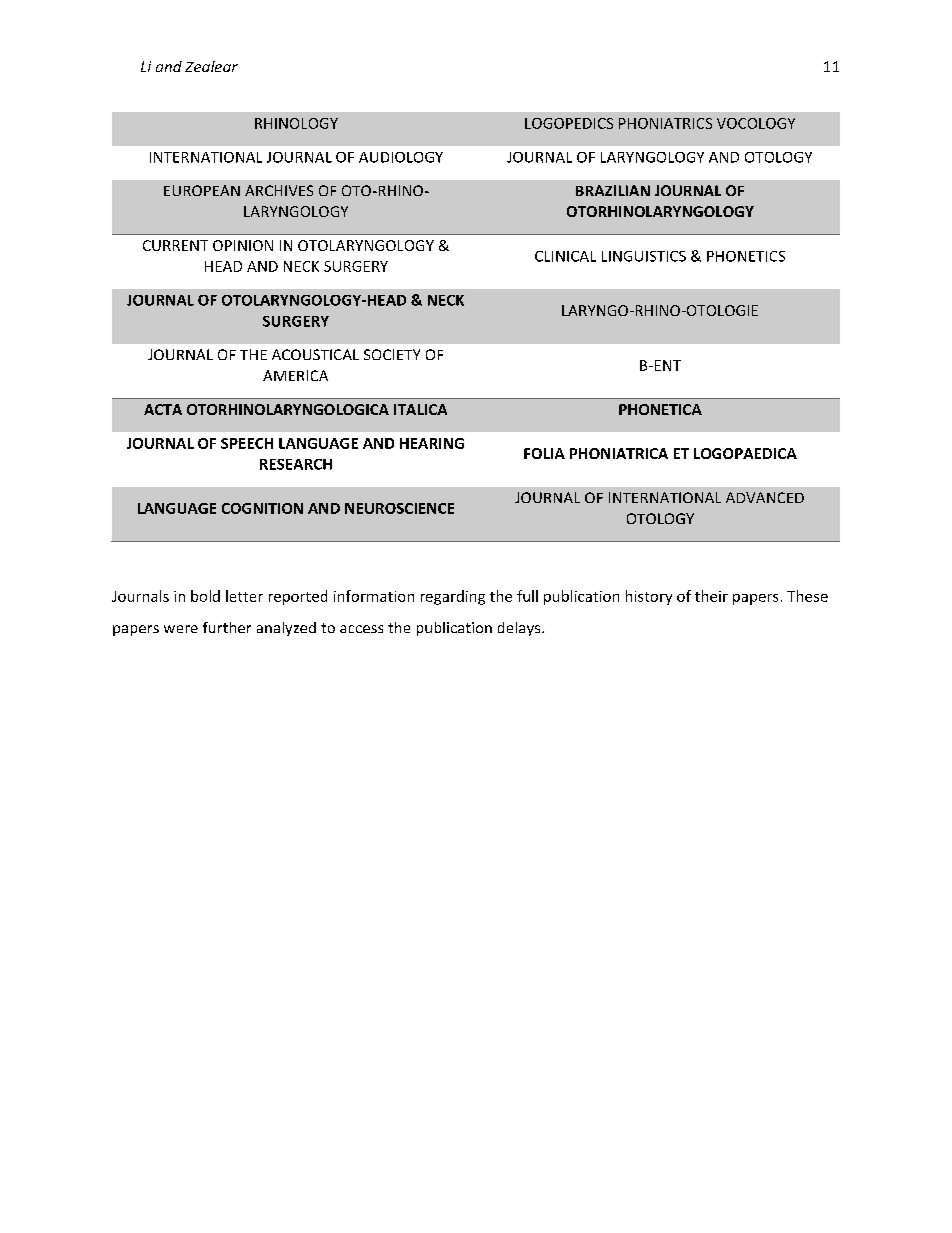 Image resolution: width=952 pixels, height=1233 pixels. I want to click on further, so click(227, 627).
